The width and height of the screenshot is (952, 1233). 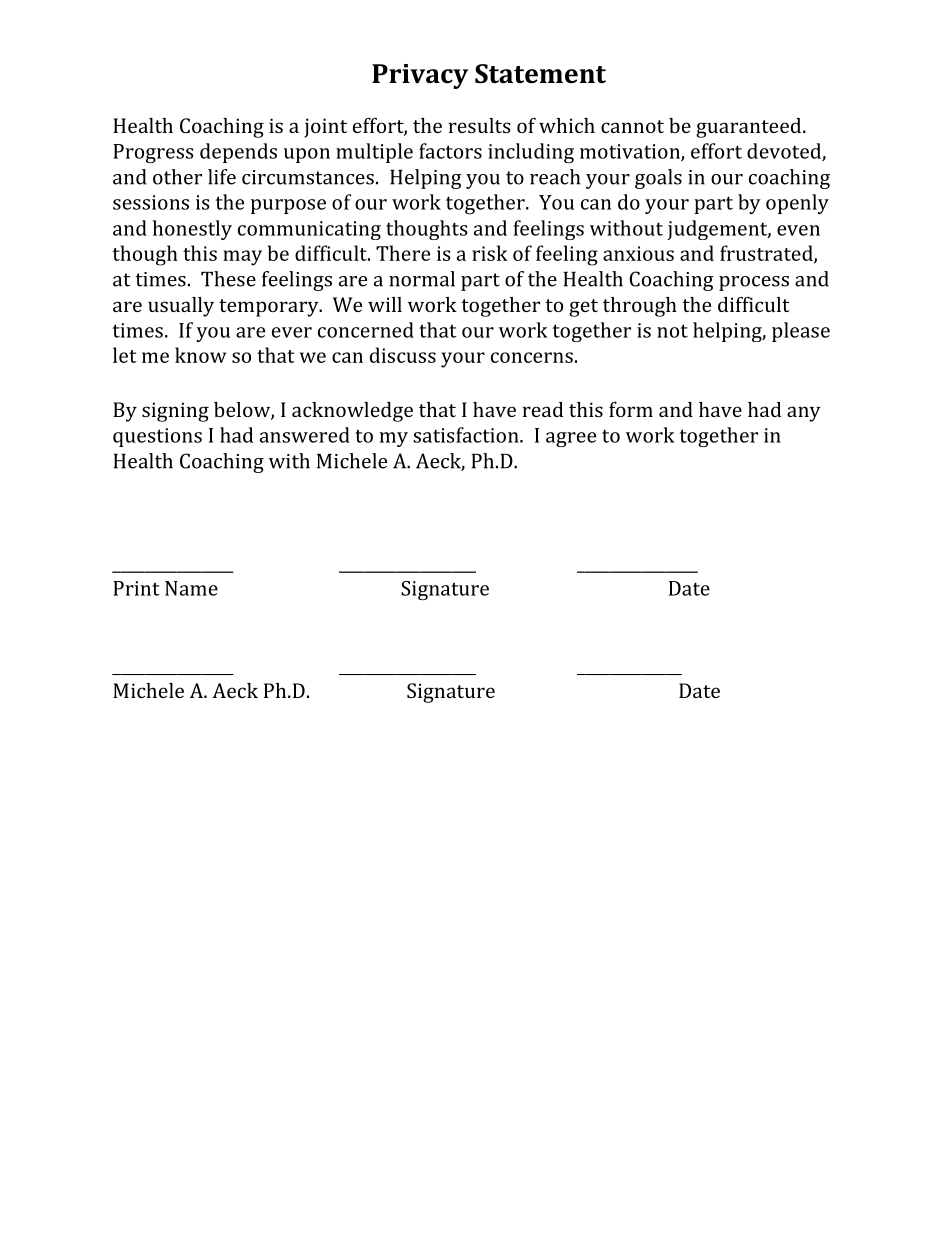 I want to click on usually, so click(x=181, y=307).
